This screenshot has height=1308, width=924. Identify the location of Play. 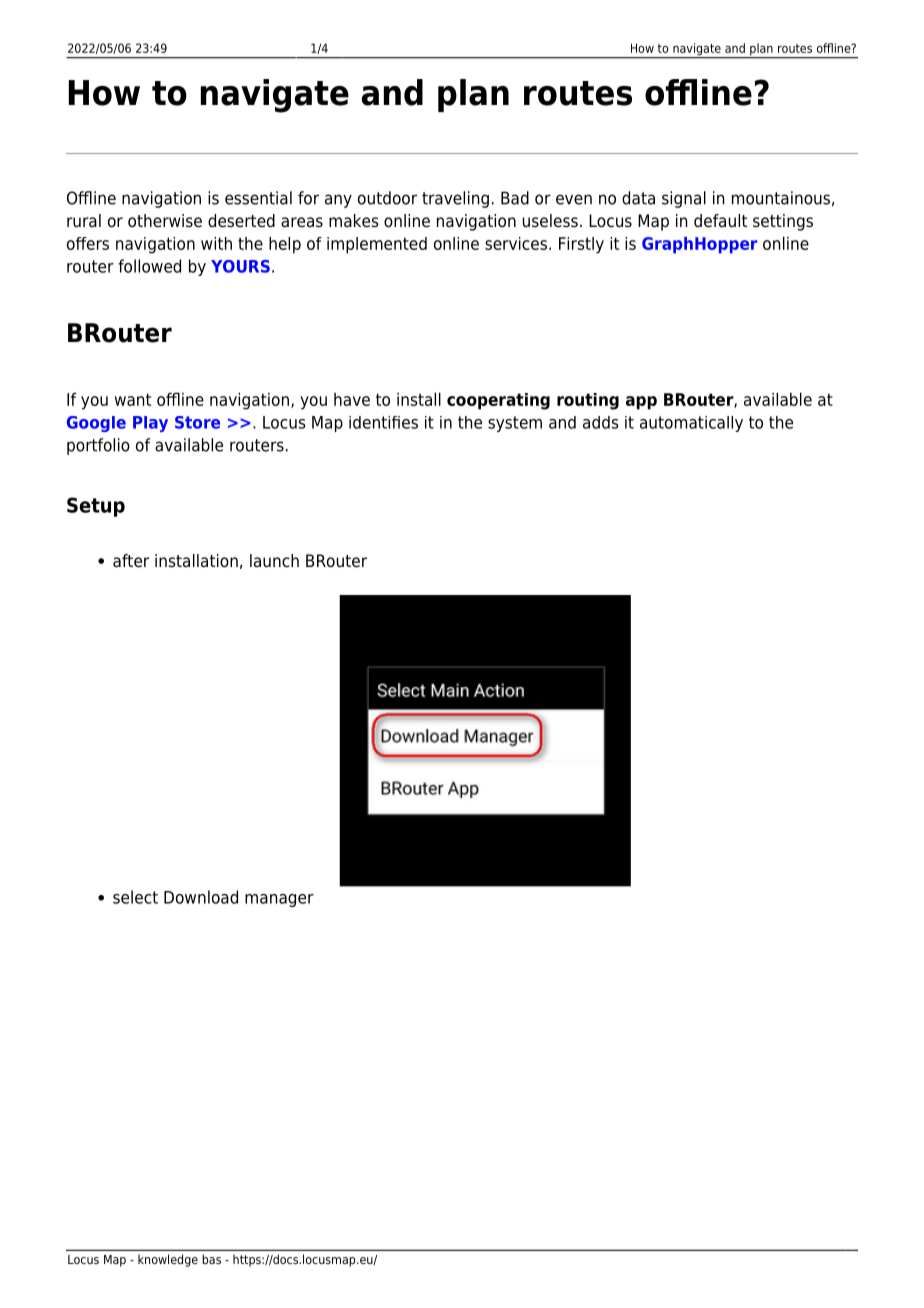
(150, 424).
